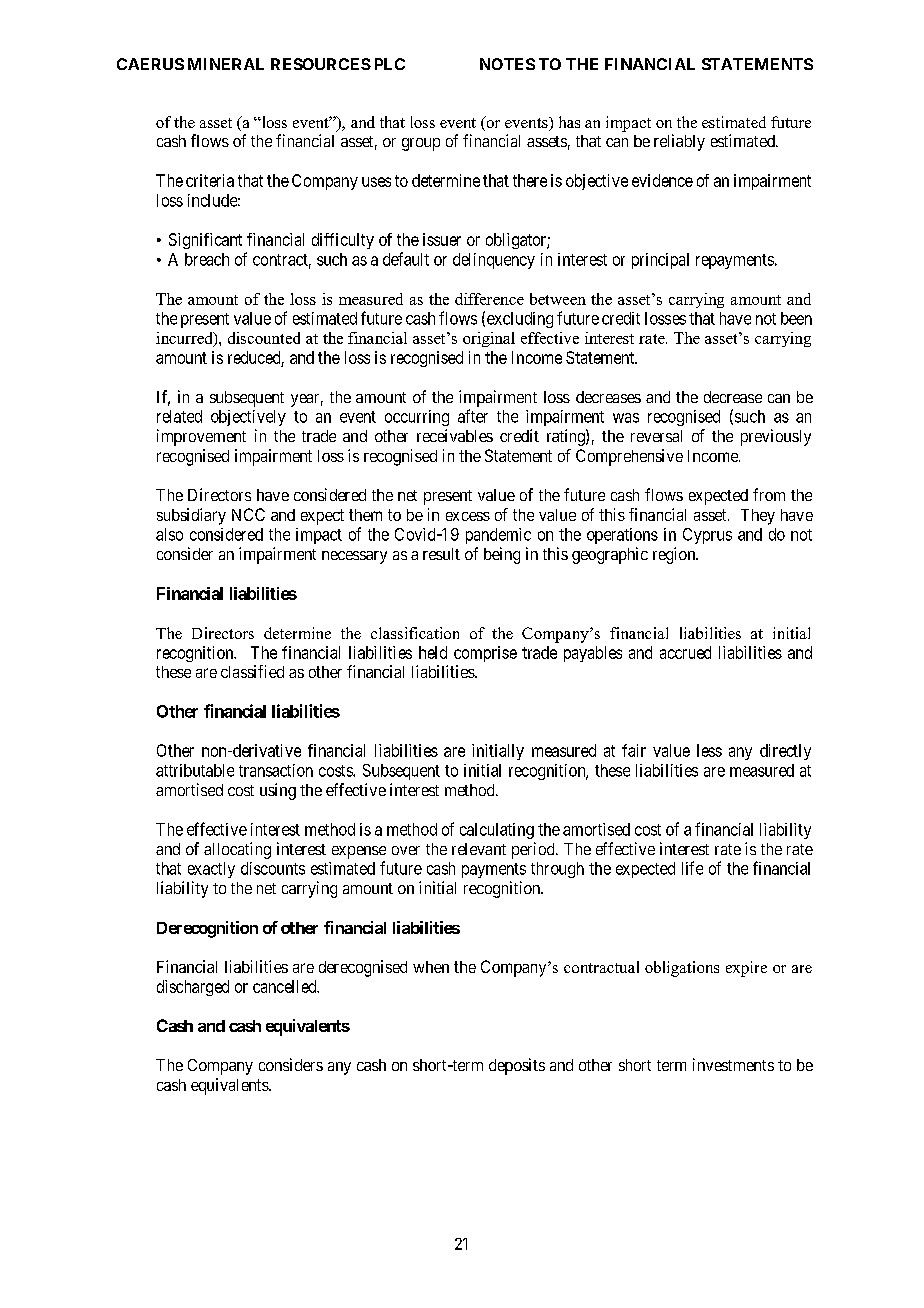 This page has height=1308, width=924. What do you see at coordinates (679, 142) in the page?
I see `reliably` at bounding box center [679, 142].
